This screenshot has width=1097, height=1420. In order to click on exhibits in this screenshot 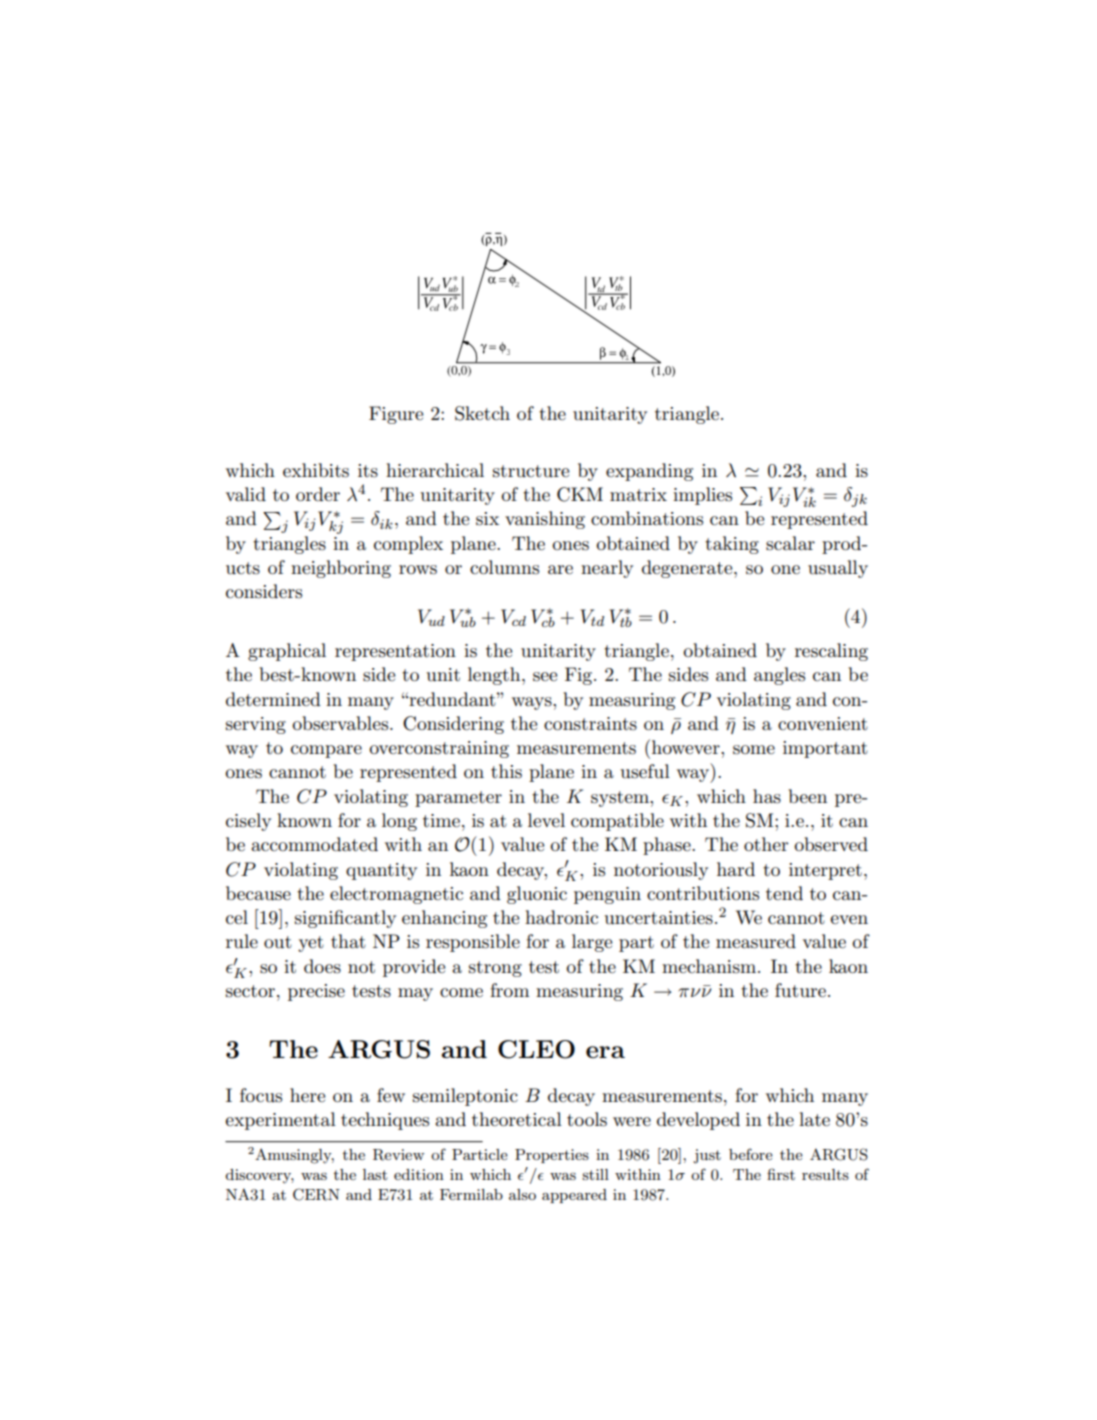, I will do `click(316, 470)`.
